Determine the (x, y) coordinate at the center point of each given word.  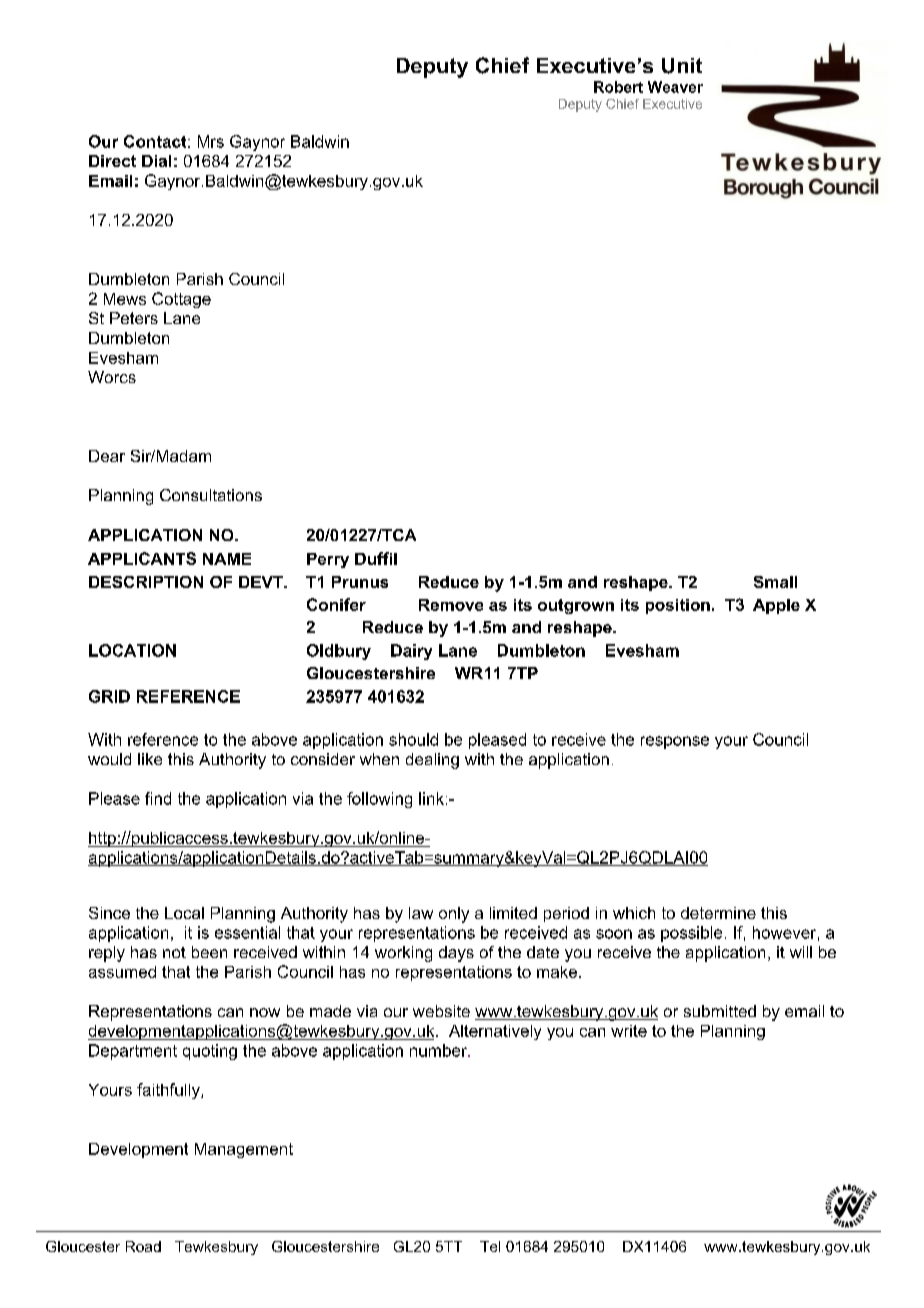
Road (143, 1246)
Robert (618, 87)
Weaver (675, 87)
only (454, 915)
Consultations (211, 495)
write (629, 1031)
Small (775, 582)
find (158, 798)
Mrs (211, 141)
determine (718, 913)
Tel (490, 1246)
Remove (451, 605)
